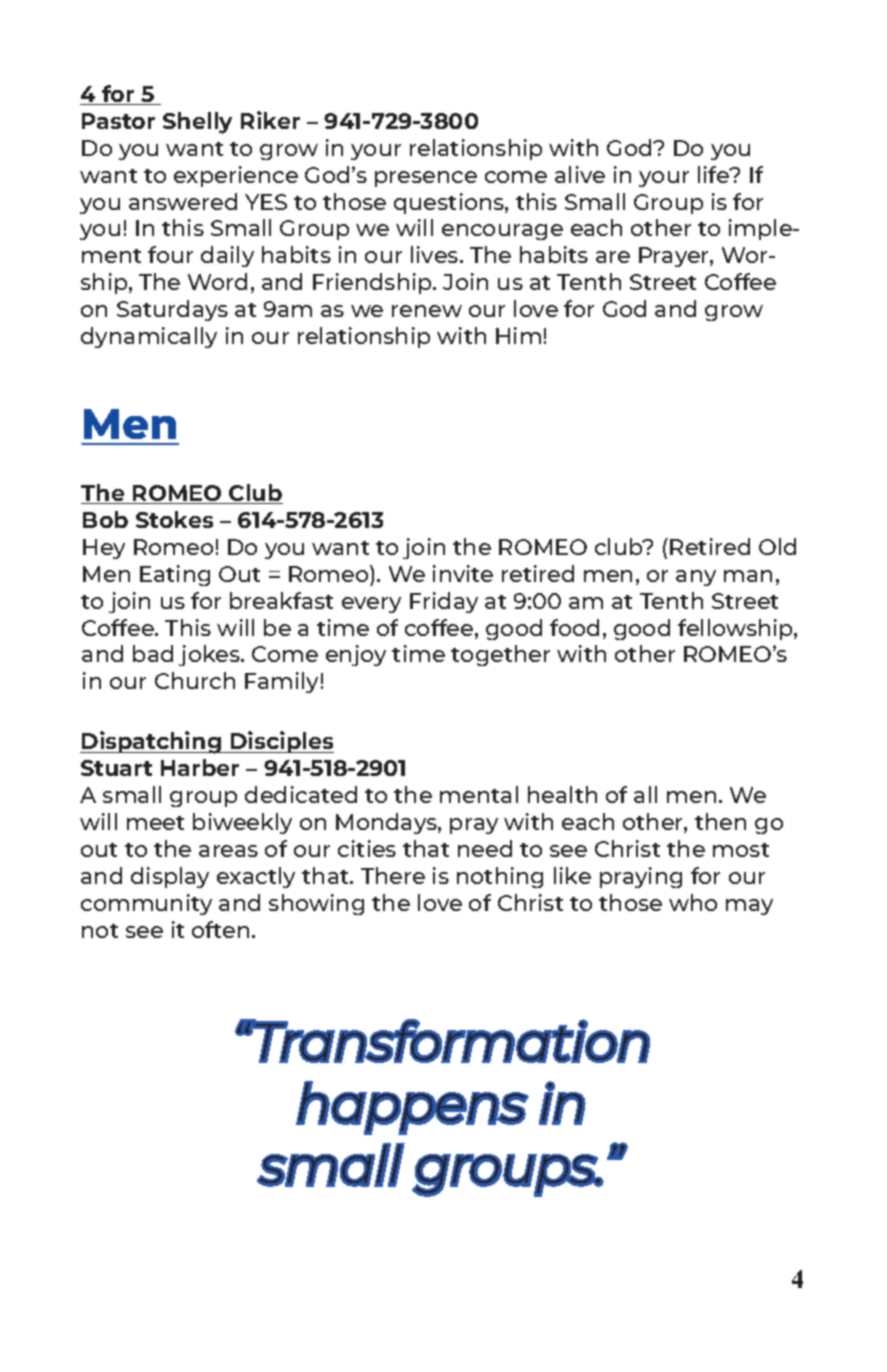 The height and width of the image is (1372, 887). What do you see at coordinates (174, 519) in the image?
I see `Stokes` at bounding box center [174, 519].
